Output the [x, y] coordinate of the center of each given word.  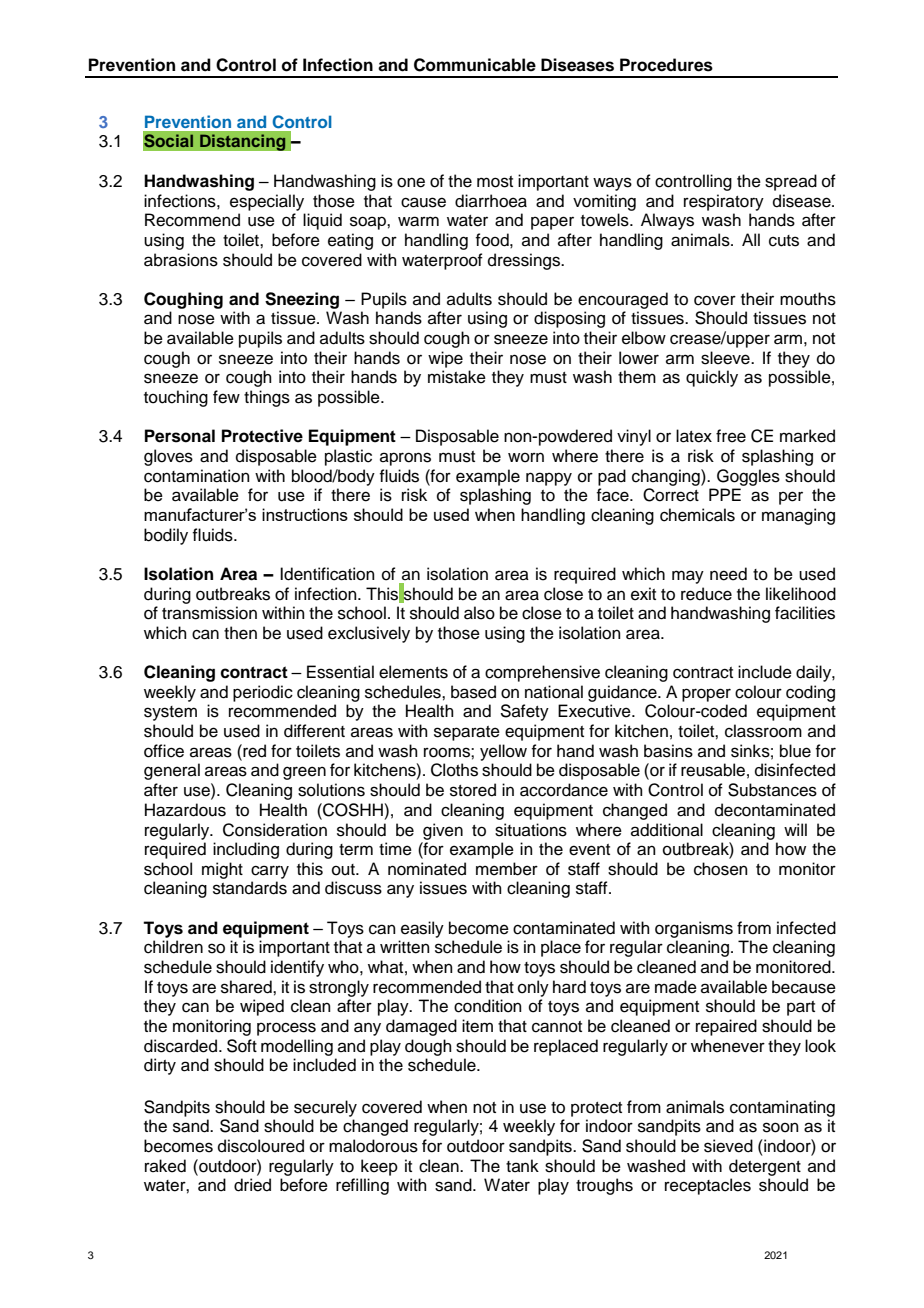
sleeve [726, 358]
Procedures [666, 65]
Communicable [475, 65]
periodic [263, 693]
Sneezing [302, 300]
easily [422, 929]
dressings [525, 261]
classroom [763, 731]
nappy [549, 479]
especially [267, 202]
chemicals [697, 515]
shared [247, 987]
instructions [305, 514]
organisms [694, 929]
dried [252, 1185]
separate [467, 733]
